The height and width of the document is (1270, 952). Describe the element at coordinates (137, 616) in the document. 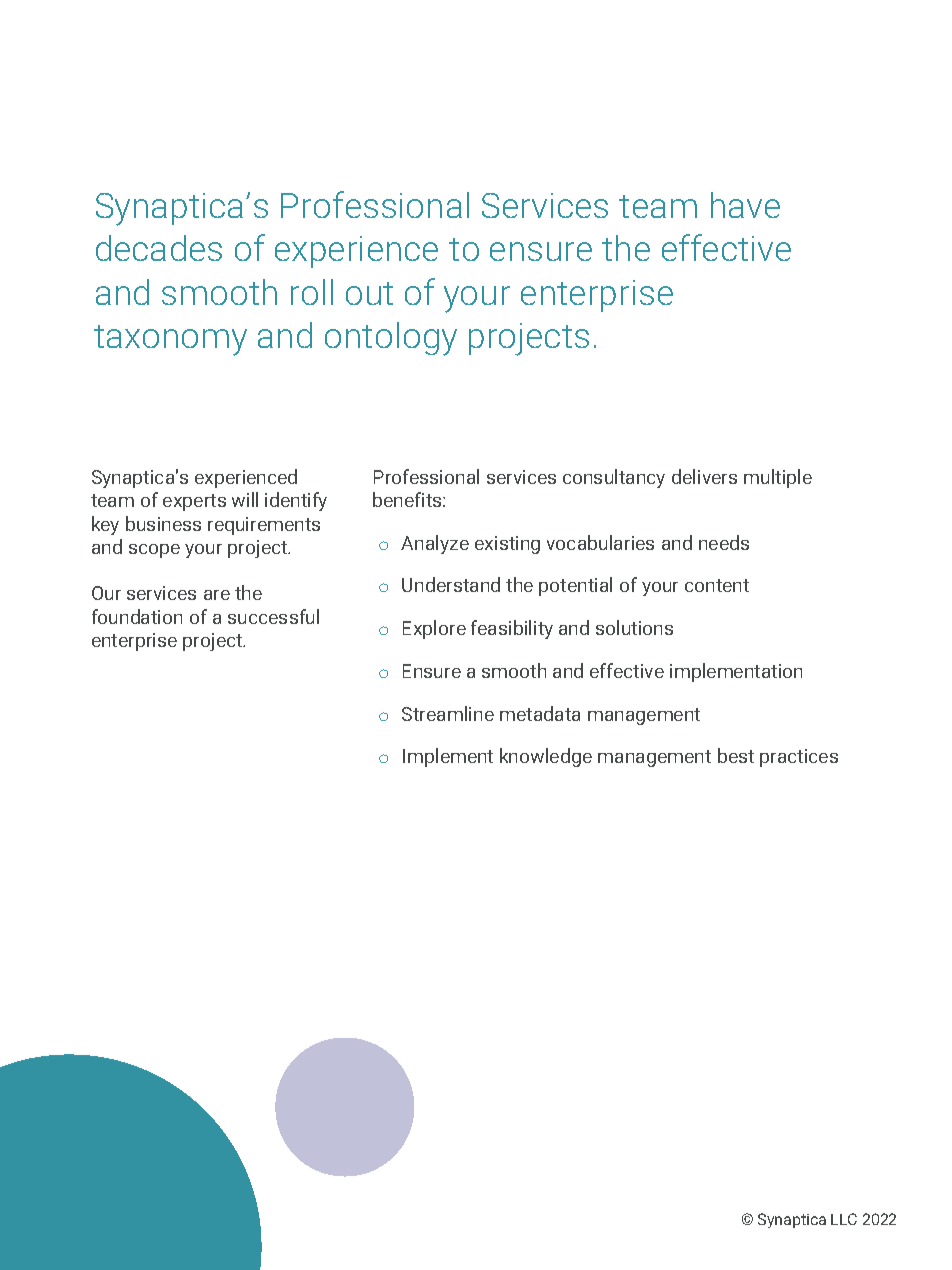

I see `foundation` at that location.
